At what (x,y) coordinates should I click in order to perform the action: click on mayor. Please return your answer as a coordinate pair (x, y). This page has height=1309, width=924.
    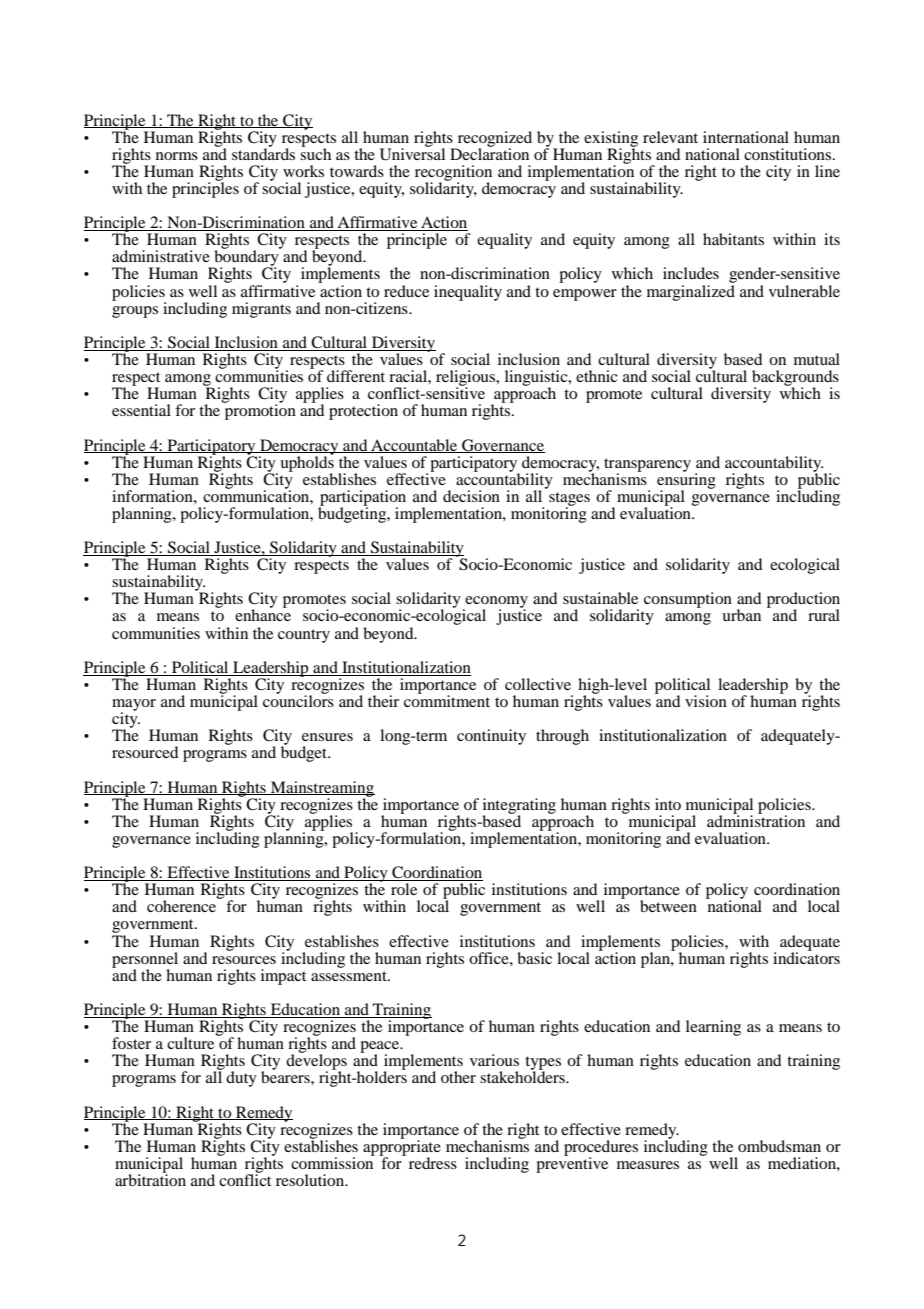
    Looking at the image, I should click on (134, 706).
